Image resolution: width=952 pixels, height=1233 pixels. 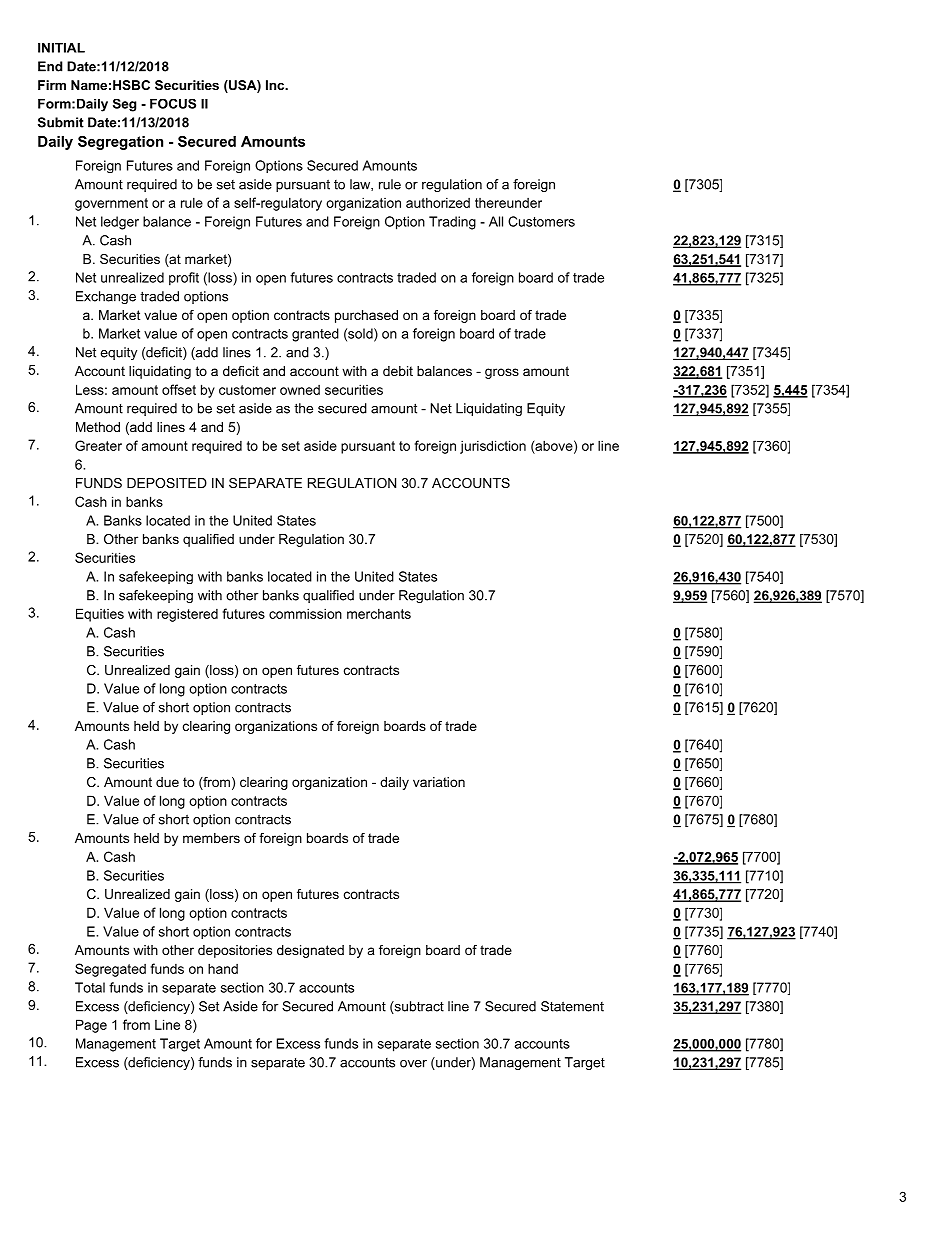 I want to click on granted, so click(x=315, y=335).
